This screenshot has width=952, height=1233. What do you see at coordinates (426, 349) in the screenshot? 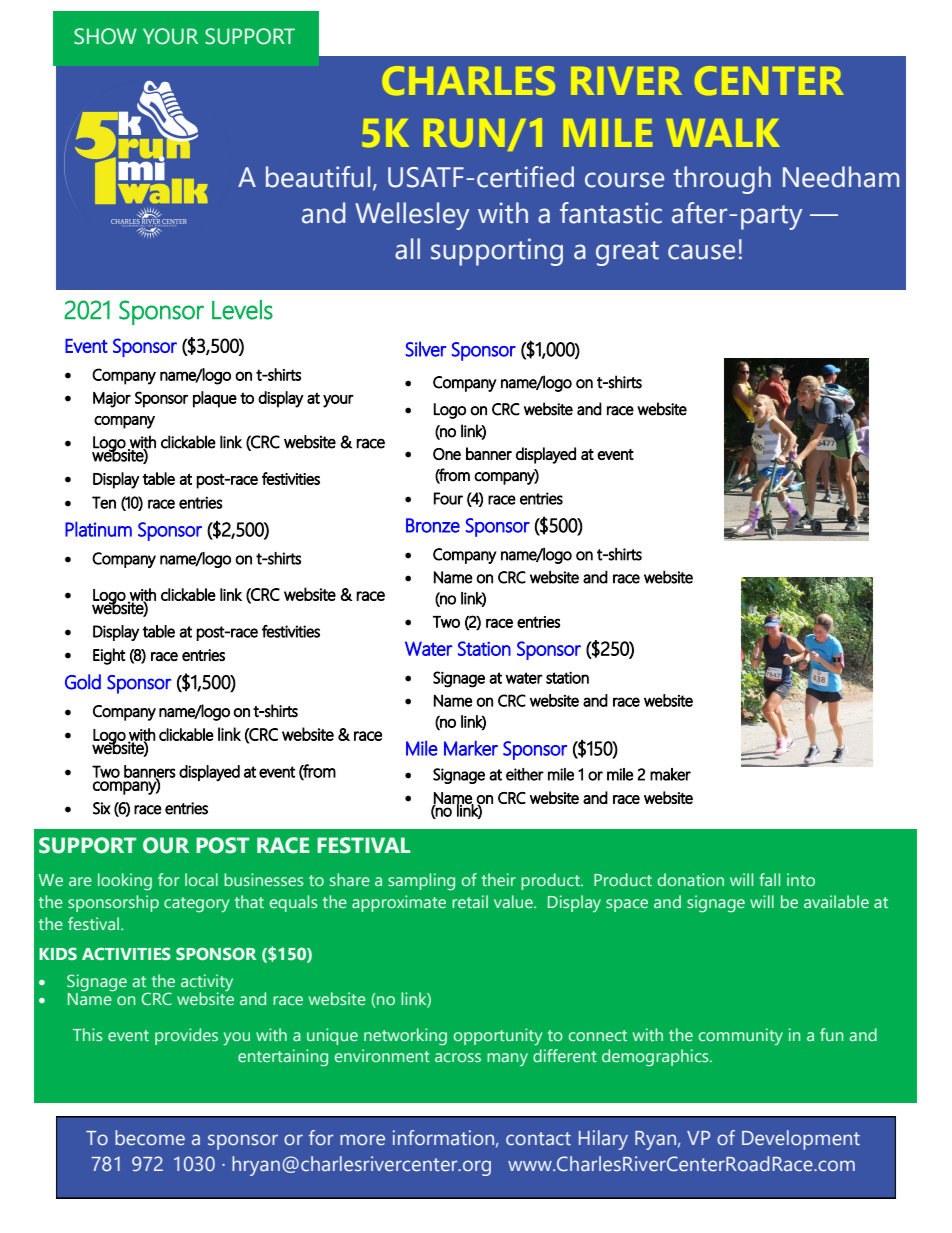
I see `Silver` at bounding box center [426, 349].
